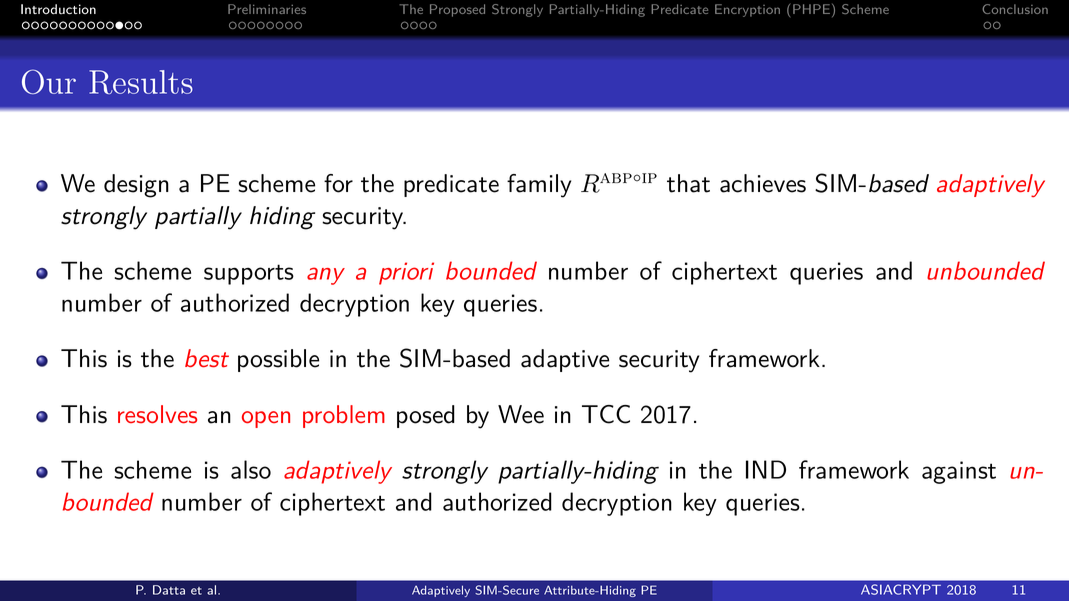 Image resolution: width=1069 pixels, height=601 pixels. What do you see at coordinates (267, 9) in the image?
I see `Preliminaries` at bounding box center [267, 9].
